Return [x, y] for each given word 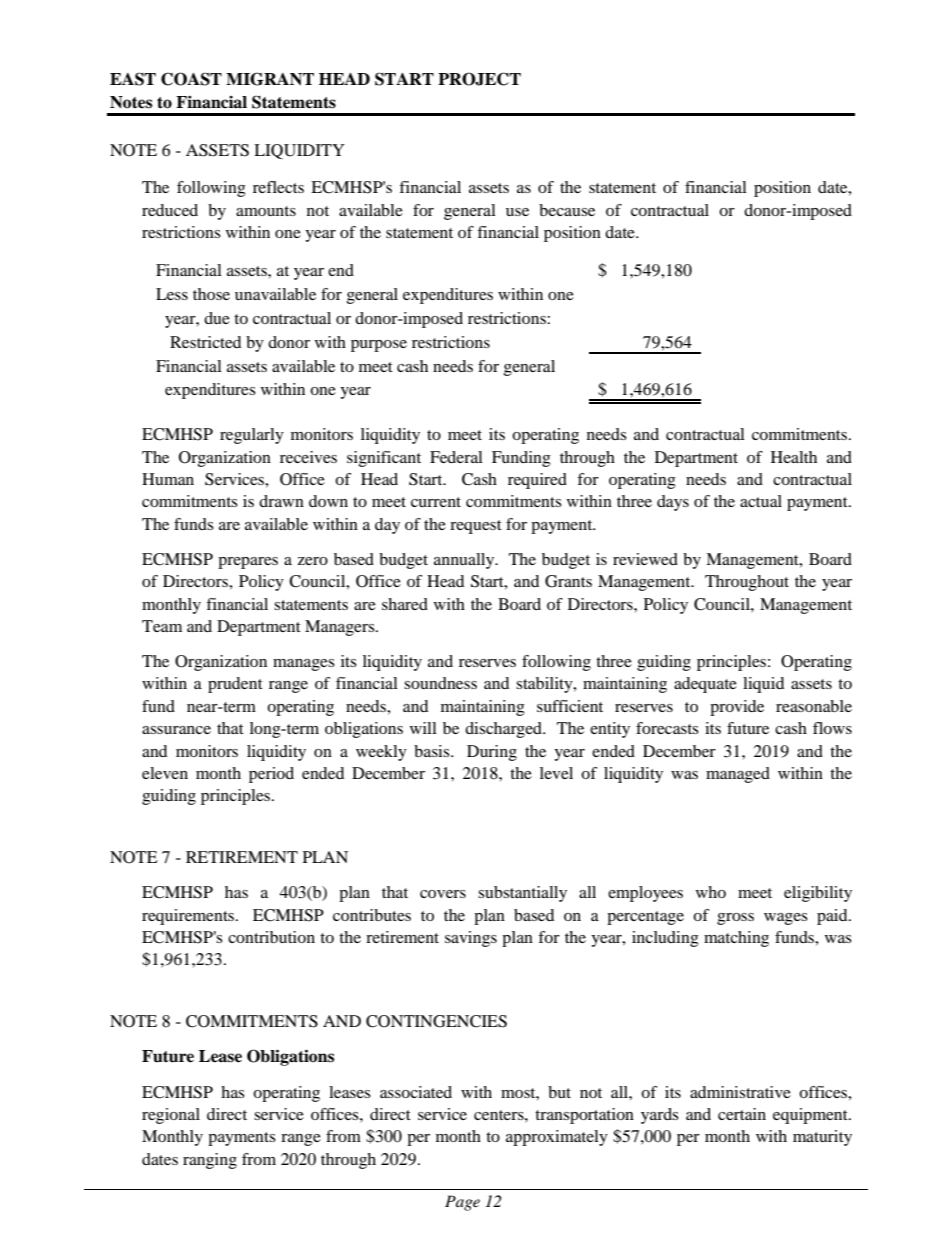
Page [462, 1203]
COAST [191, 79]
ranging [210, 1161]
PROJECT [479, 79]
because [567, 210]
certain [742, 1114]
